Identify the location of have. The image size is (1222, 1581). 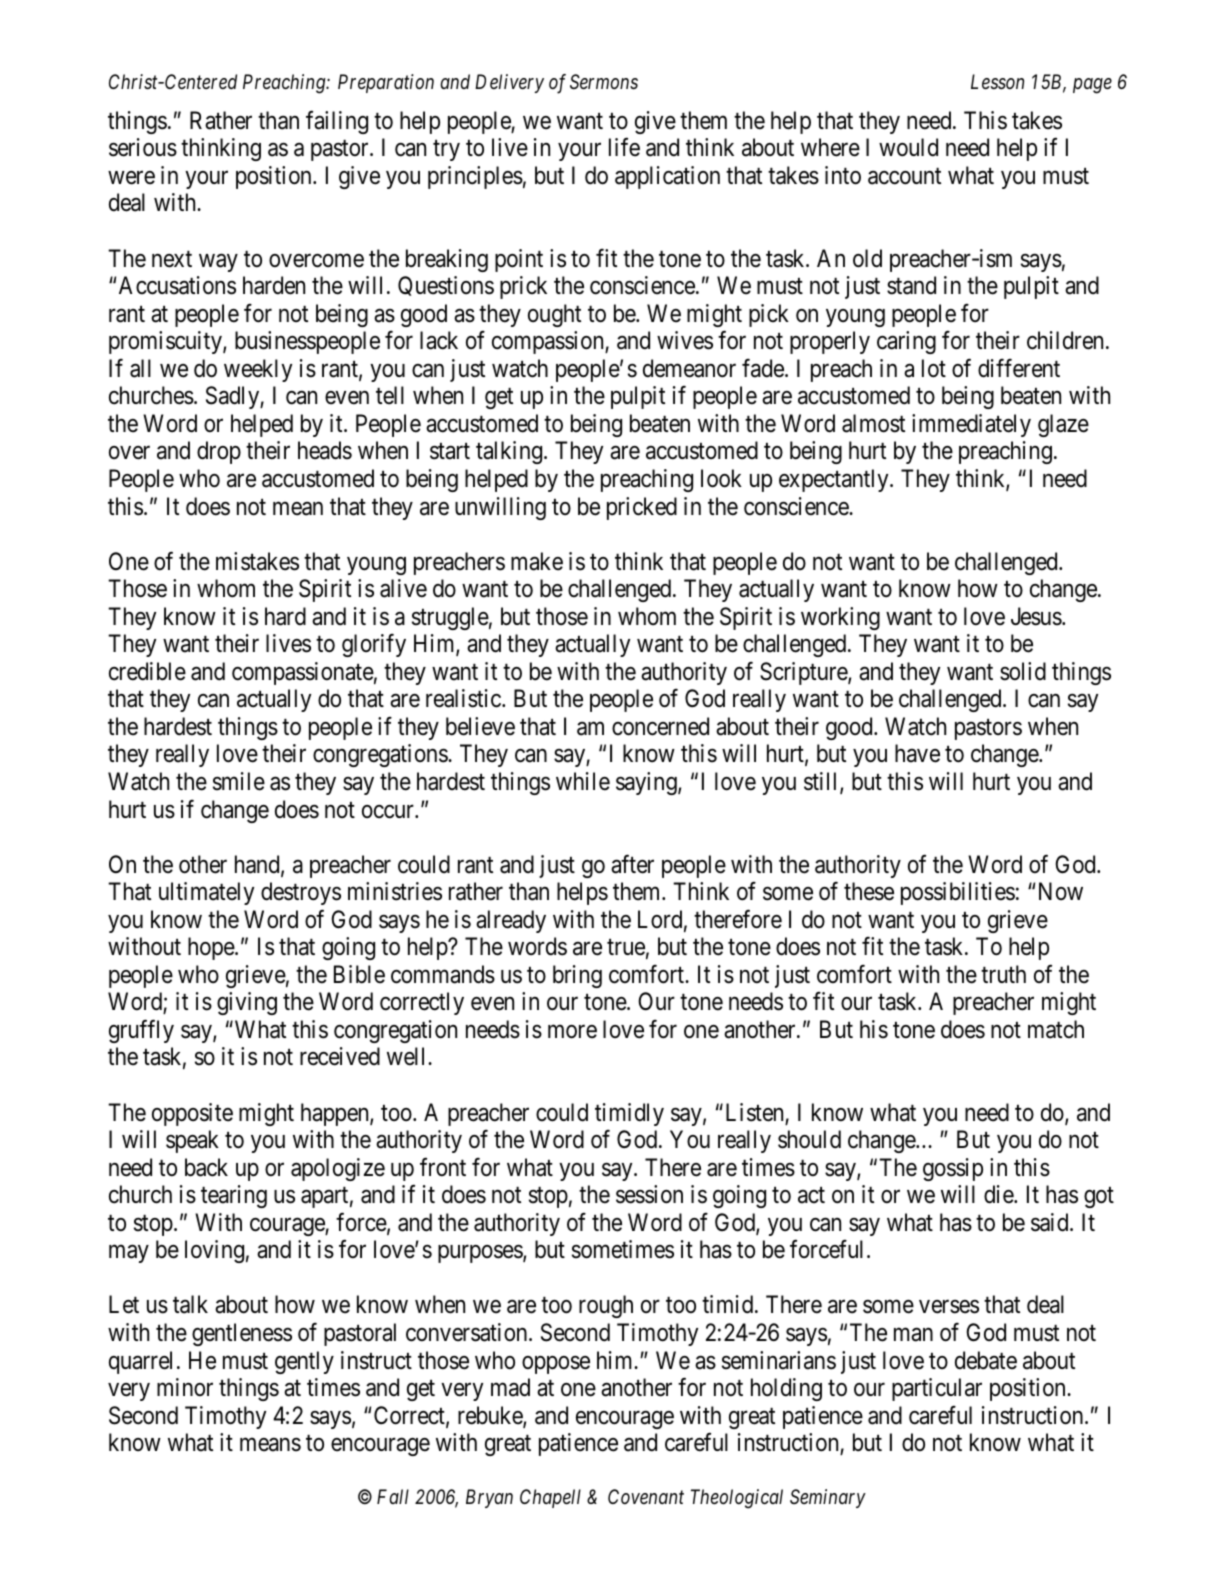
(917, 753).
